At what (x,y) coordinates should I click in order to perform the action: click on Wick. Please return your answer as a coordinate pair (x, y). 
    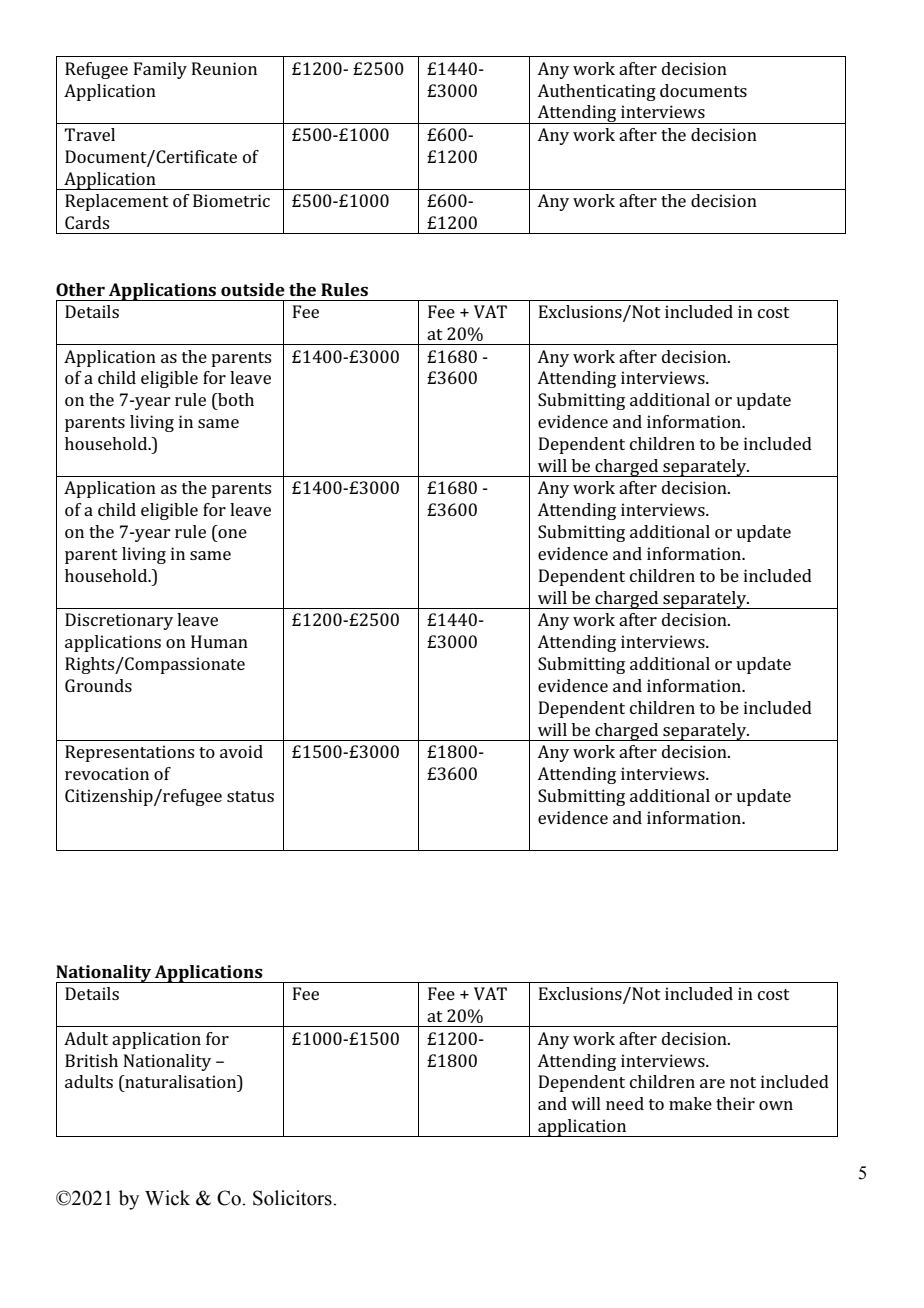
    Looking at the image, I should click on (167, 1198).
